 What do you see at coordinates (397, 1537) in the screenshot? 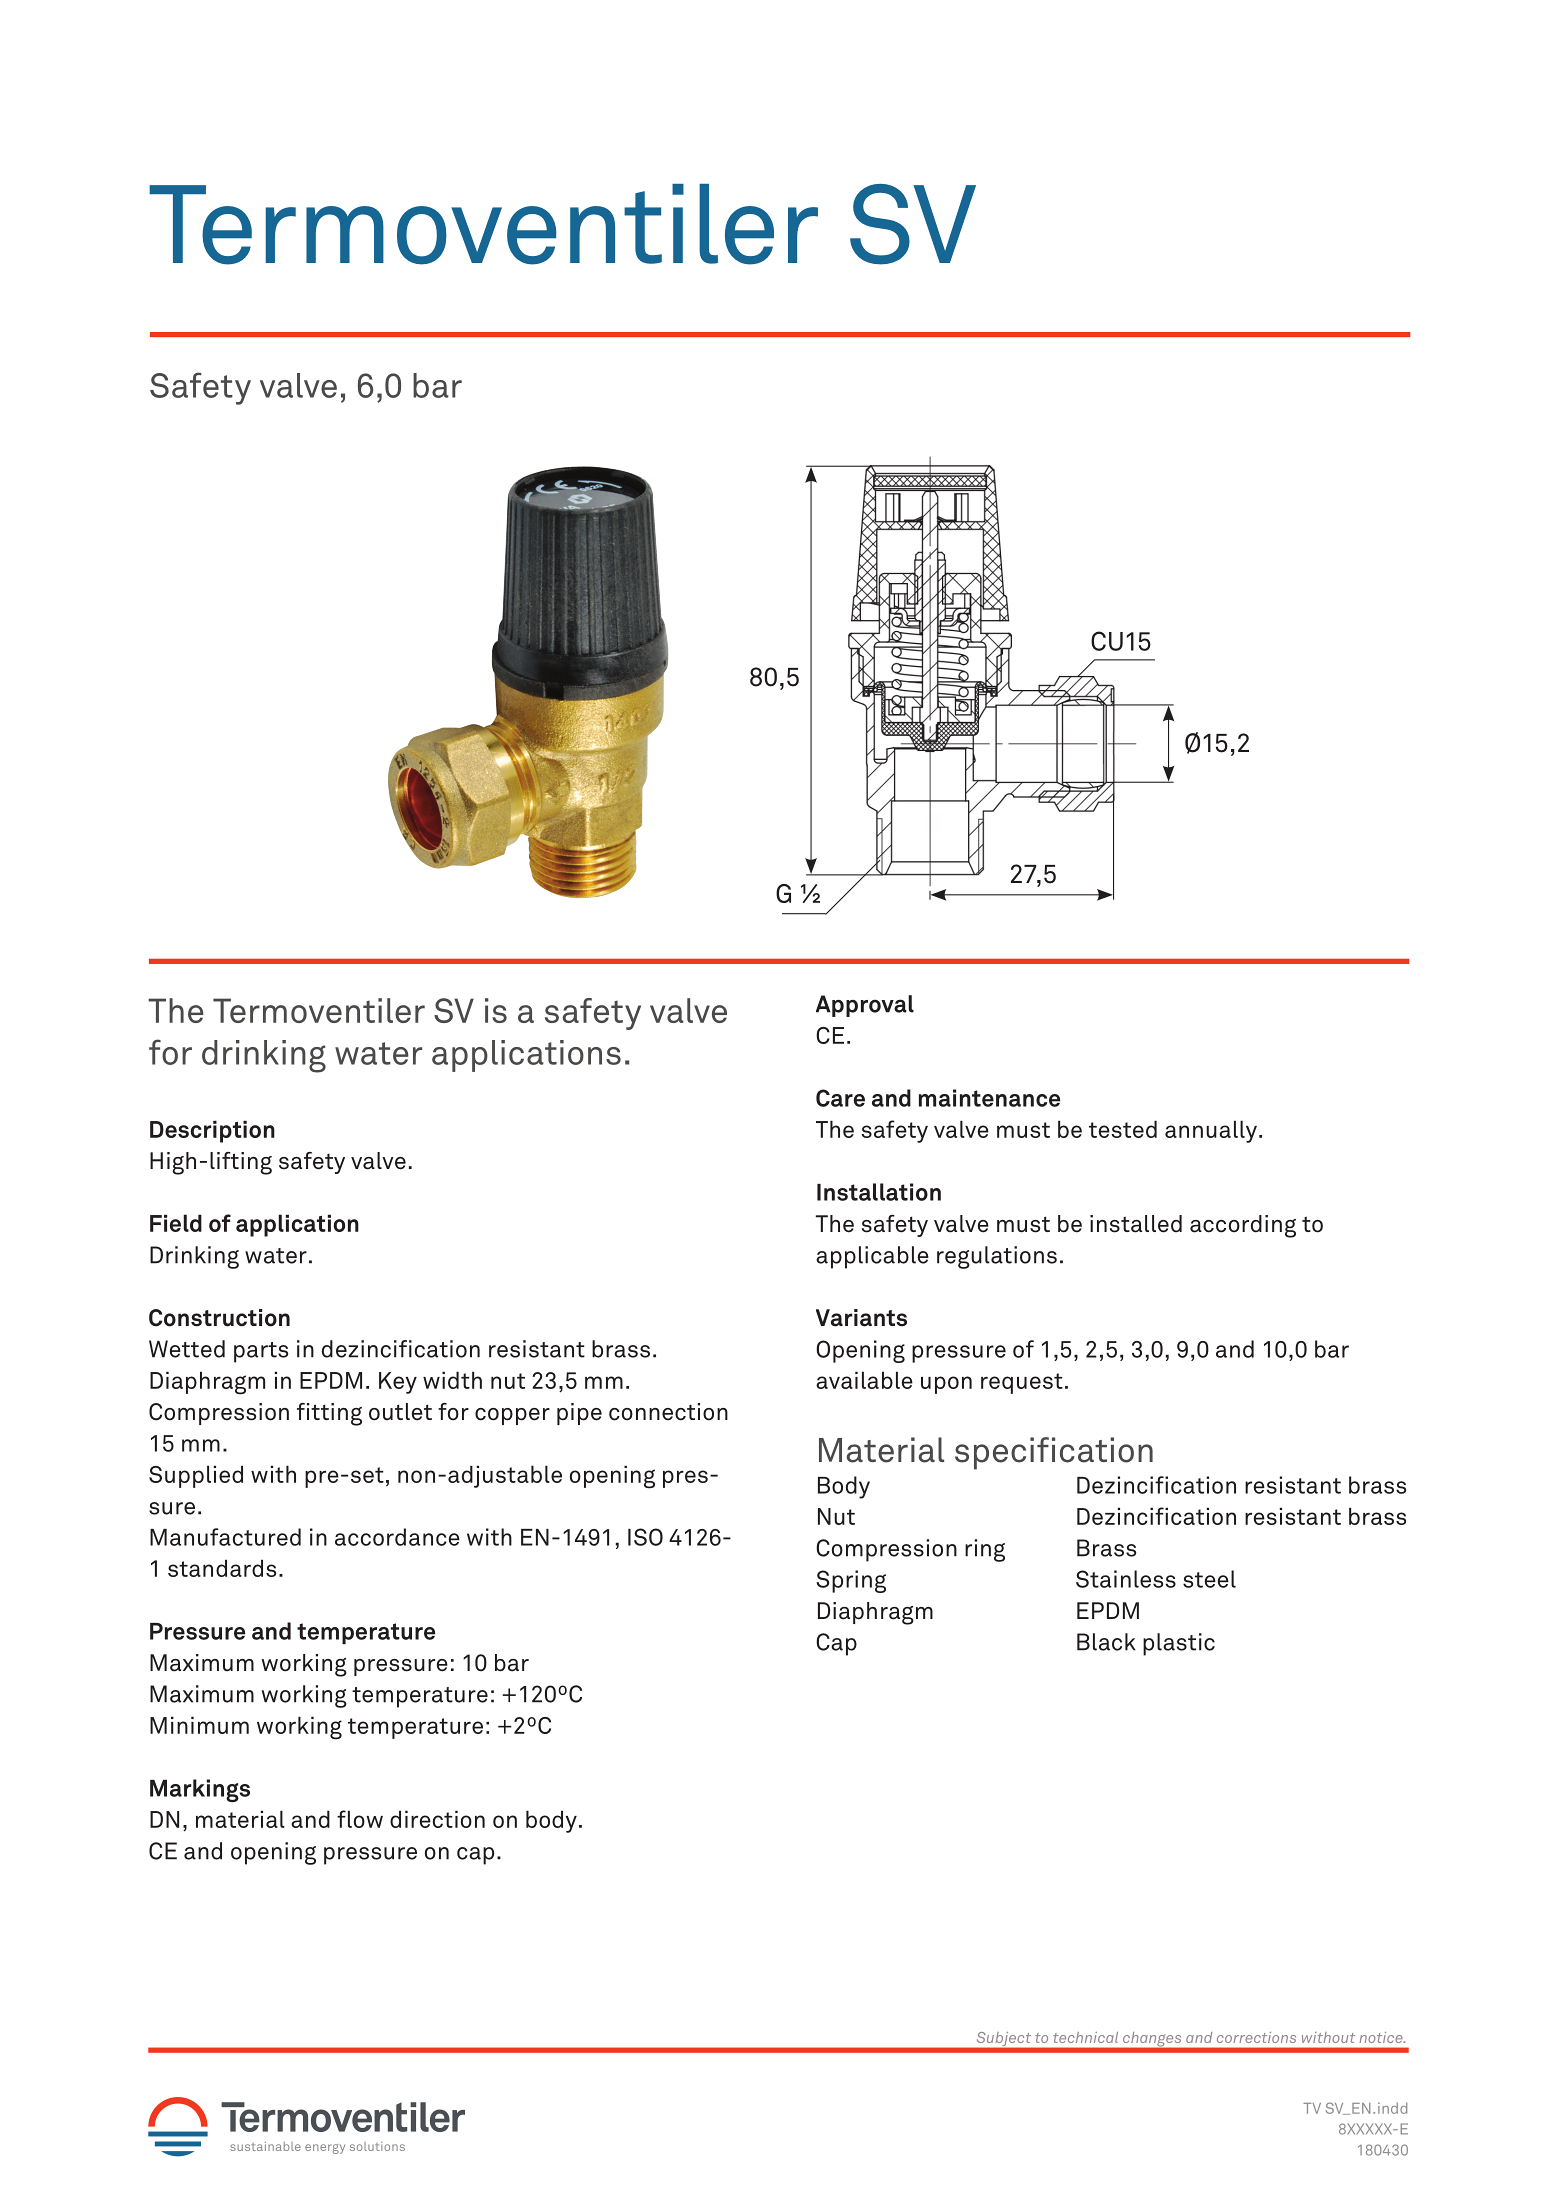
I see `accordance` at bounding box center [397, 1537].
